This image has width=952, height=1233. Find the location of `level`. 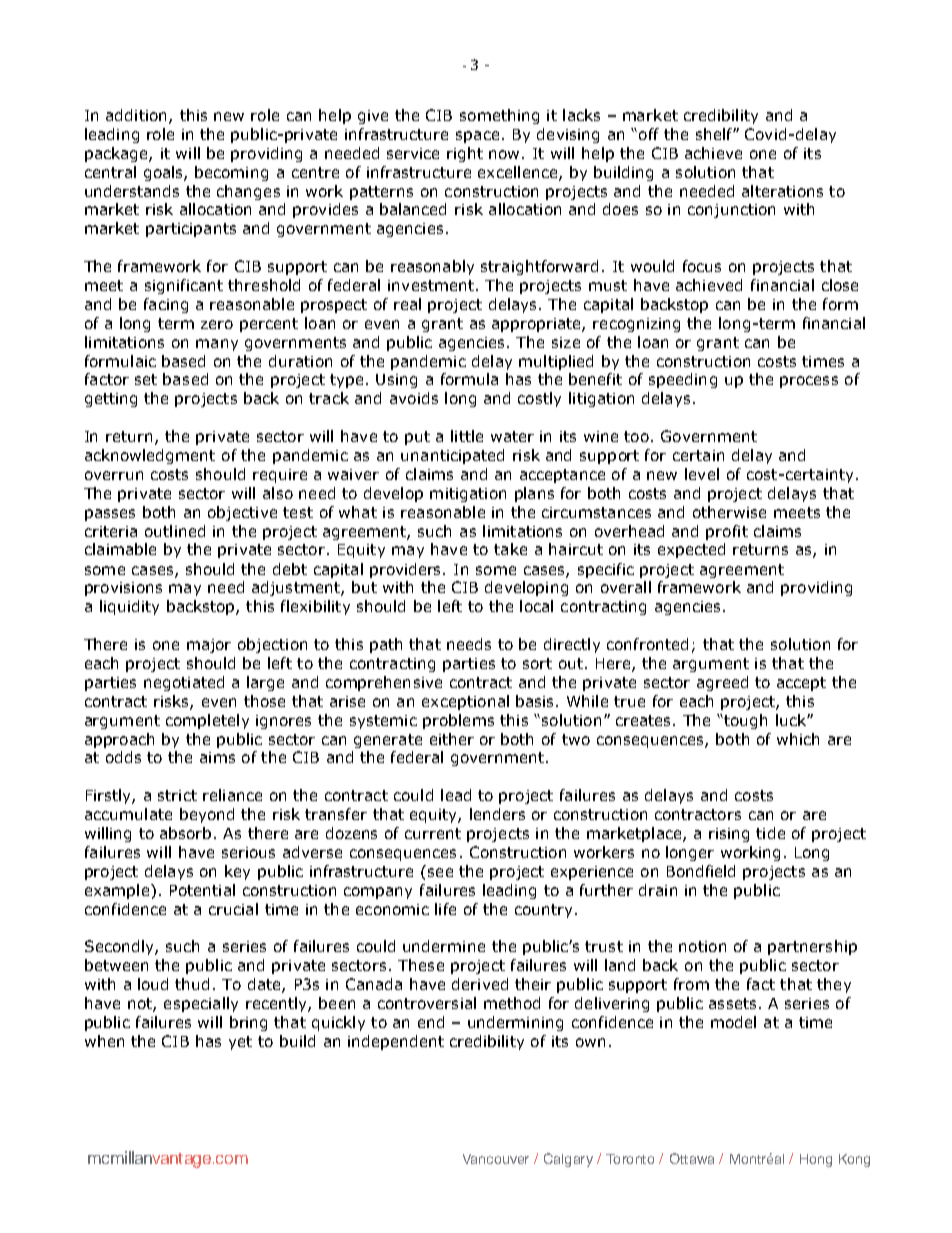

level is located at coordinates (702, 474).
